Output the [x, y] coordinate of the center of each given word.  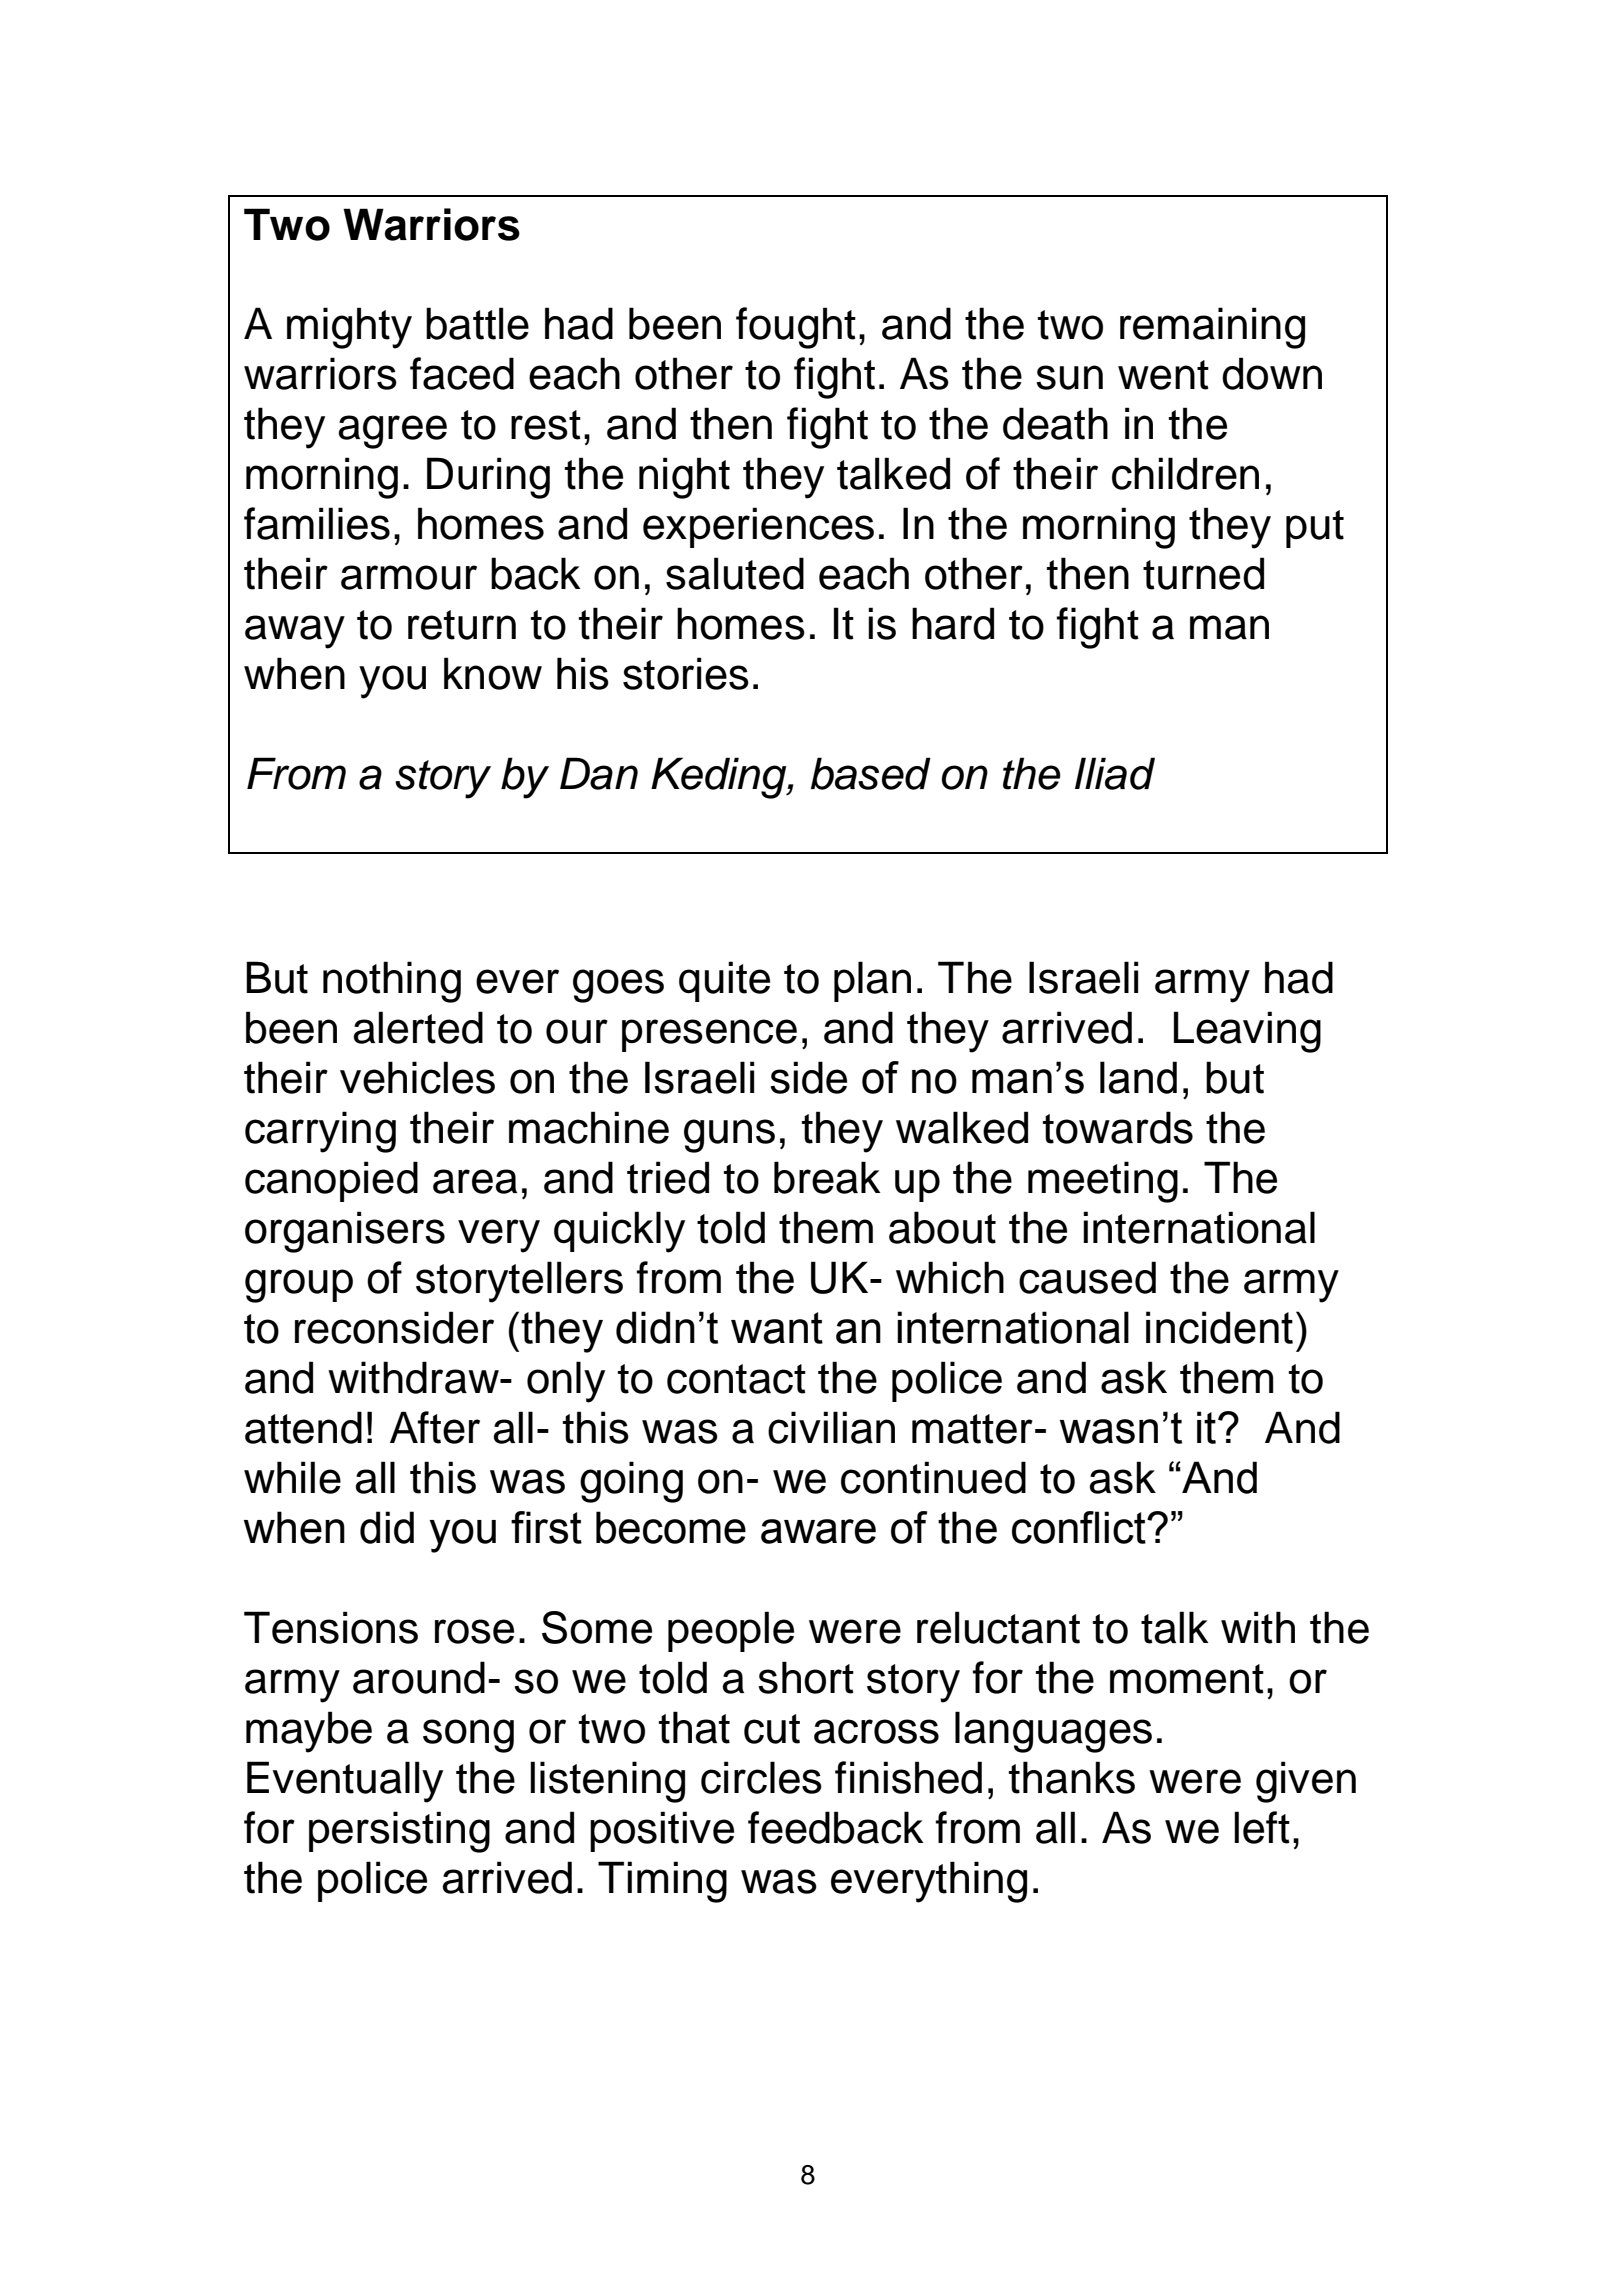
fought [796, 328]
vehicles [417, 1077]
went [1163, 375]
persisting [399, 1832]
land [1138, 1077]
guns [729, 1136]
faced [462, 373]
